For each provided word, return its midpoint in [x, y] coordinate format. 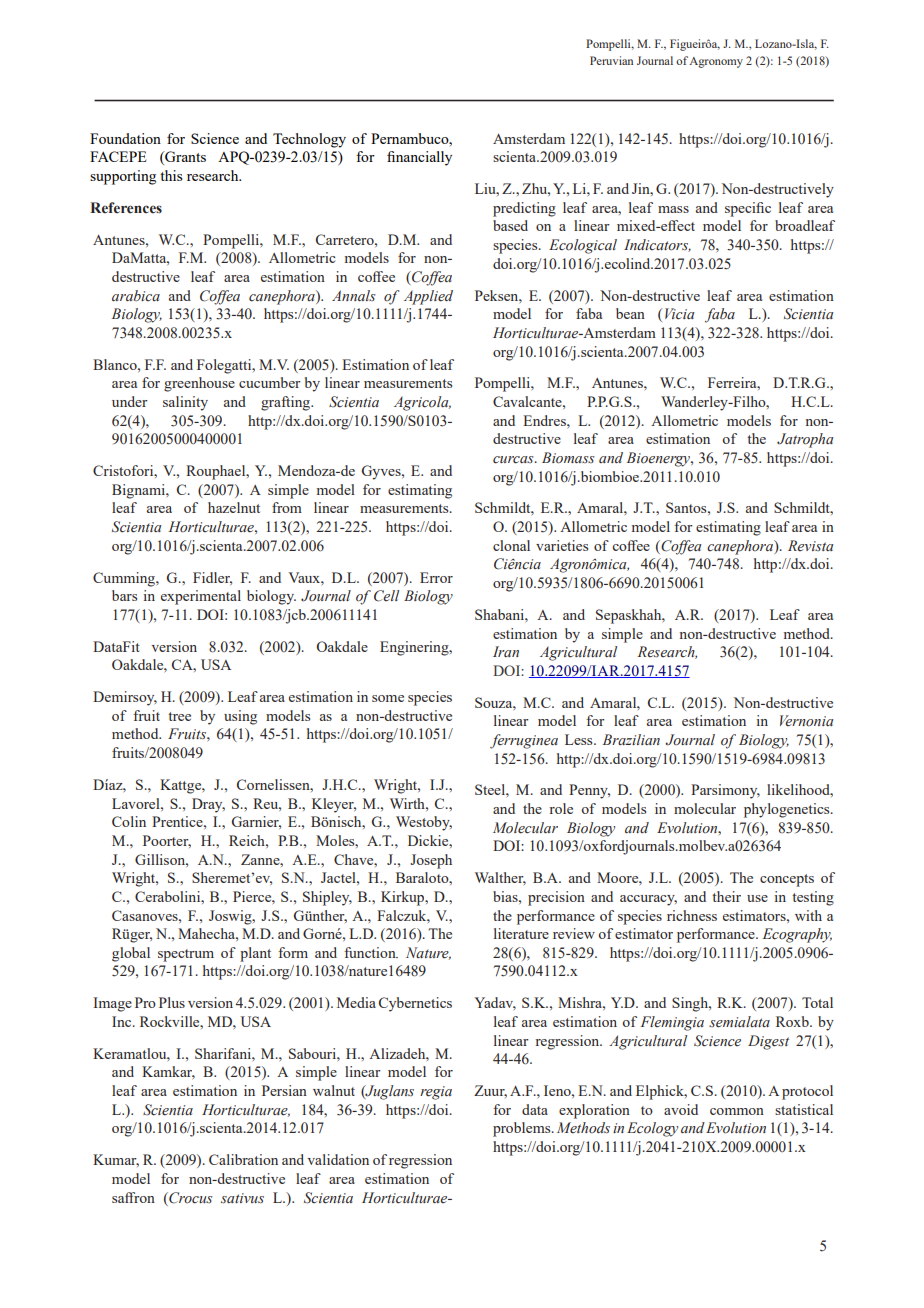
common [737, 1111]
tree [179, 716]
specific [748, 209]
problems [523, 1129]
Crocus [190, 1198]
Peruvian [611, 60]
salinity [185, 403]
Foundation [125, 138]
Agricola [422, 403]
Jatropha [805, 440]
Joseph [431, 861]
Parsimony [725, 791]
